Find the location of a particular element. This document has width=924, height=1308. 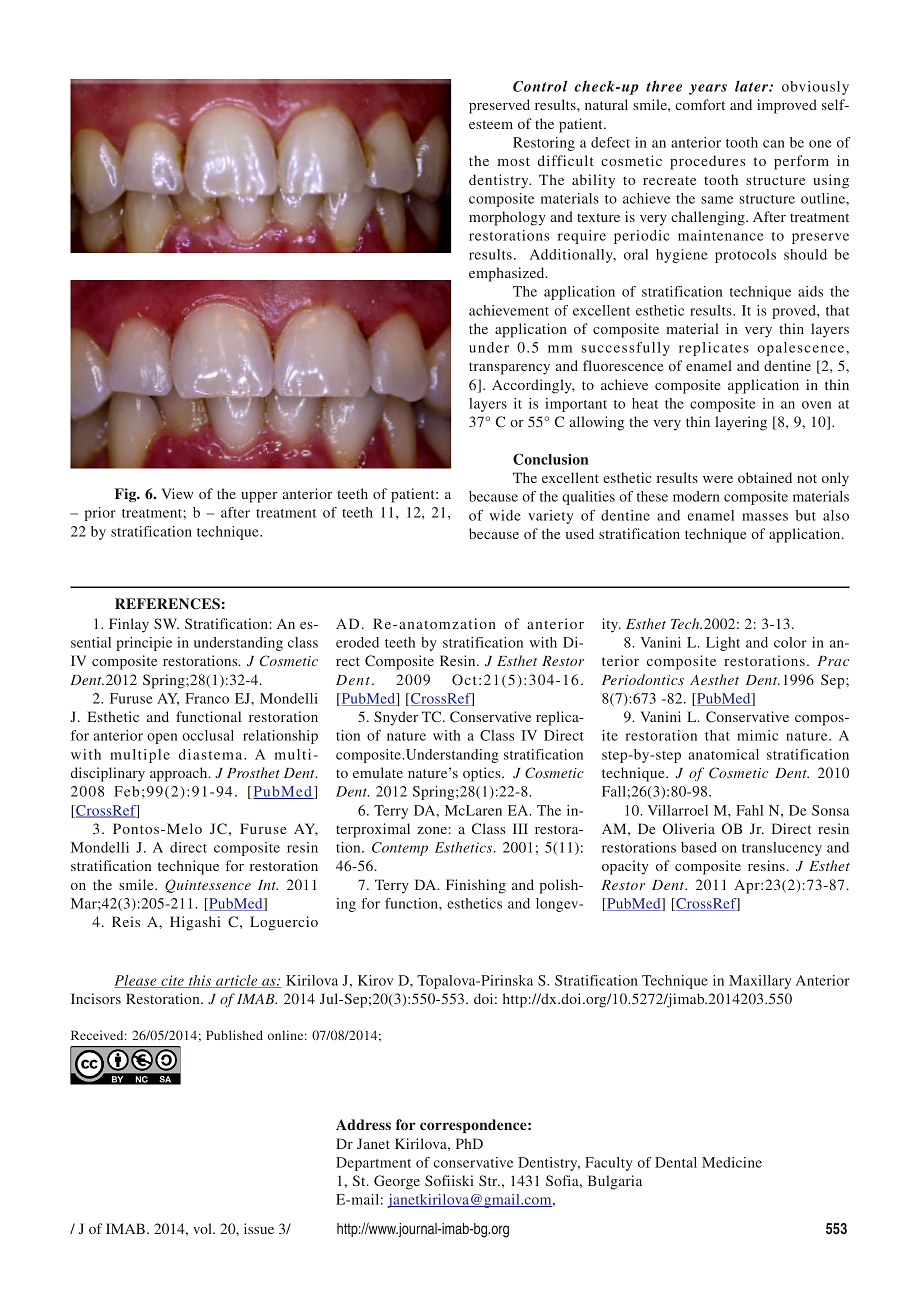

translucency is located at coordinates (782, 849).
